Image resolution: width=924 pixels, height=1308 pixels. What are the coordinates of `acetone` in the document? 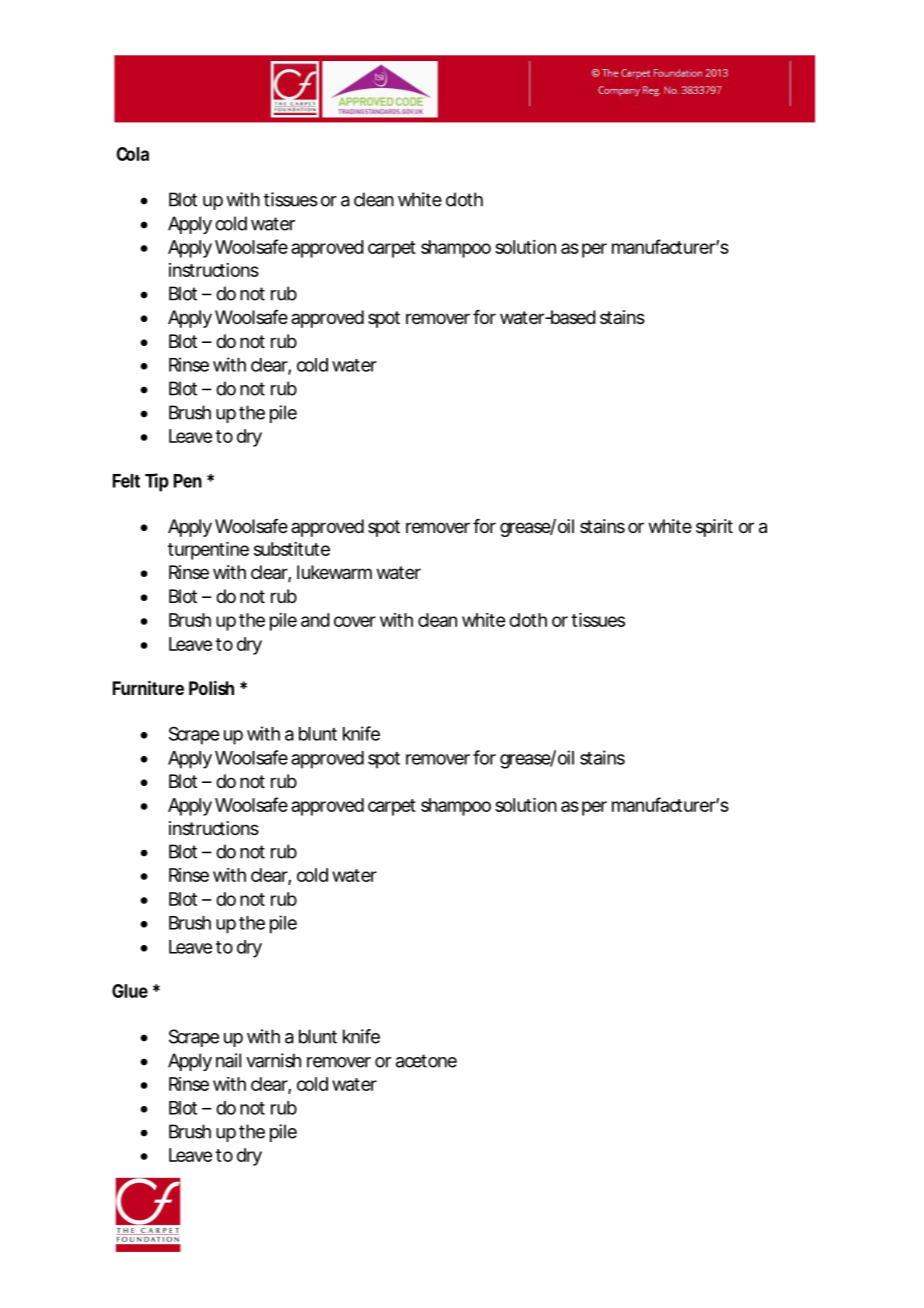 It's located at (426, 1061).
